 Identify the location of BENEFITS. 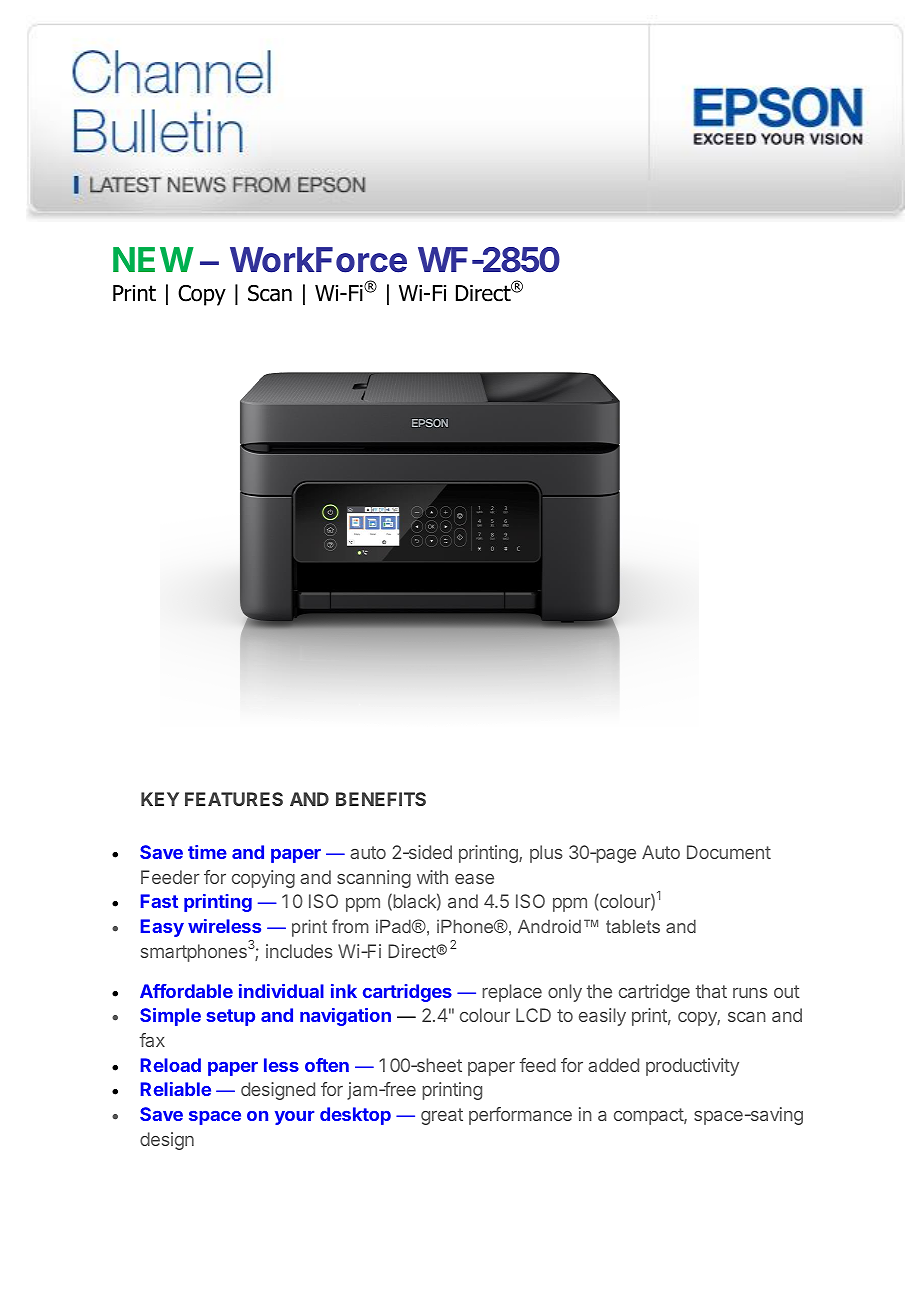
(381, 799).
